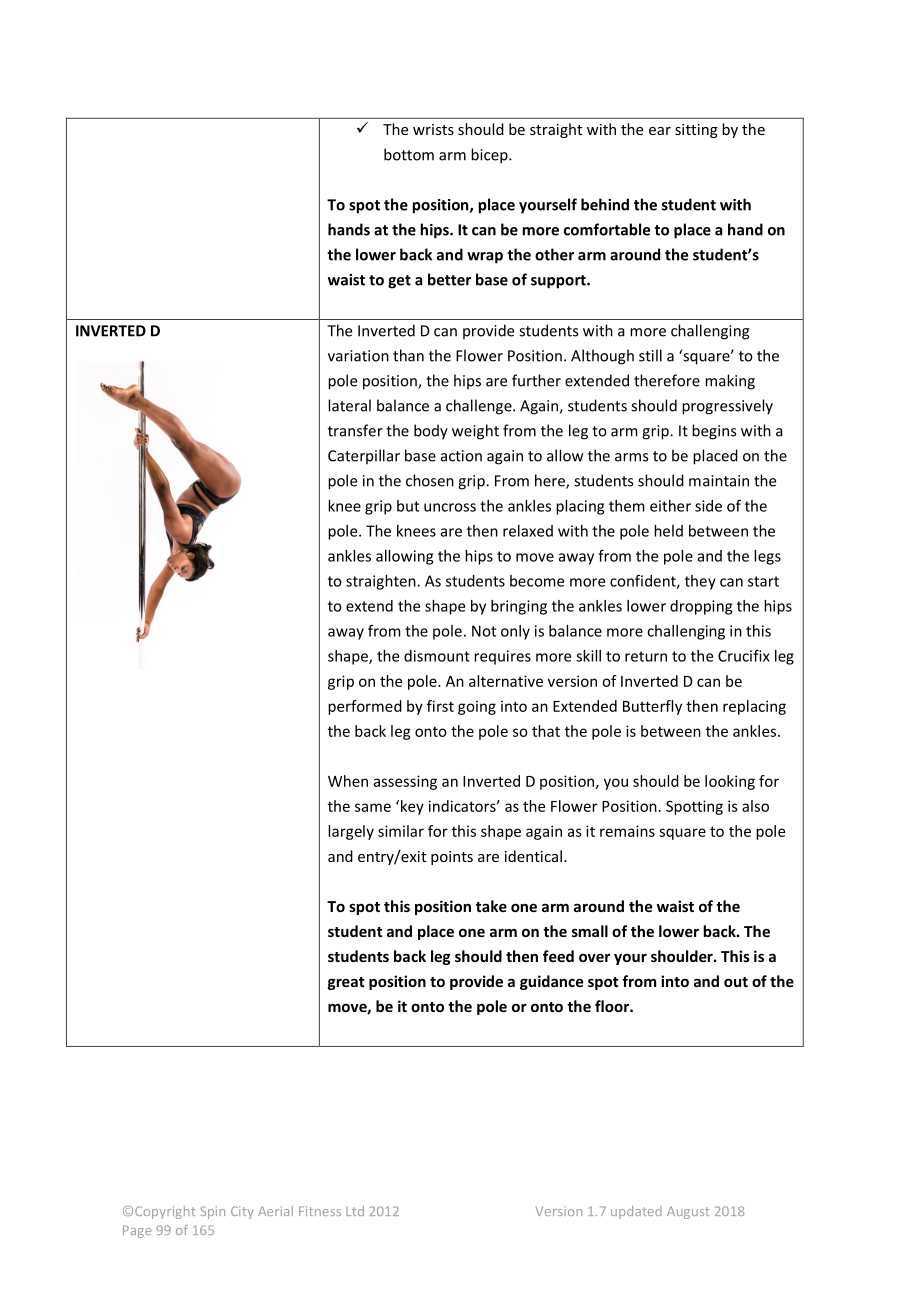 The image size is (924, 1308). Describe the element at coordinates (700, 582) in the document. I see `they` at that location.
